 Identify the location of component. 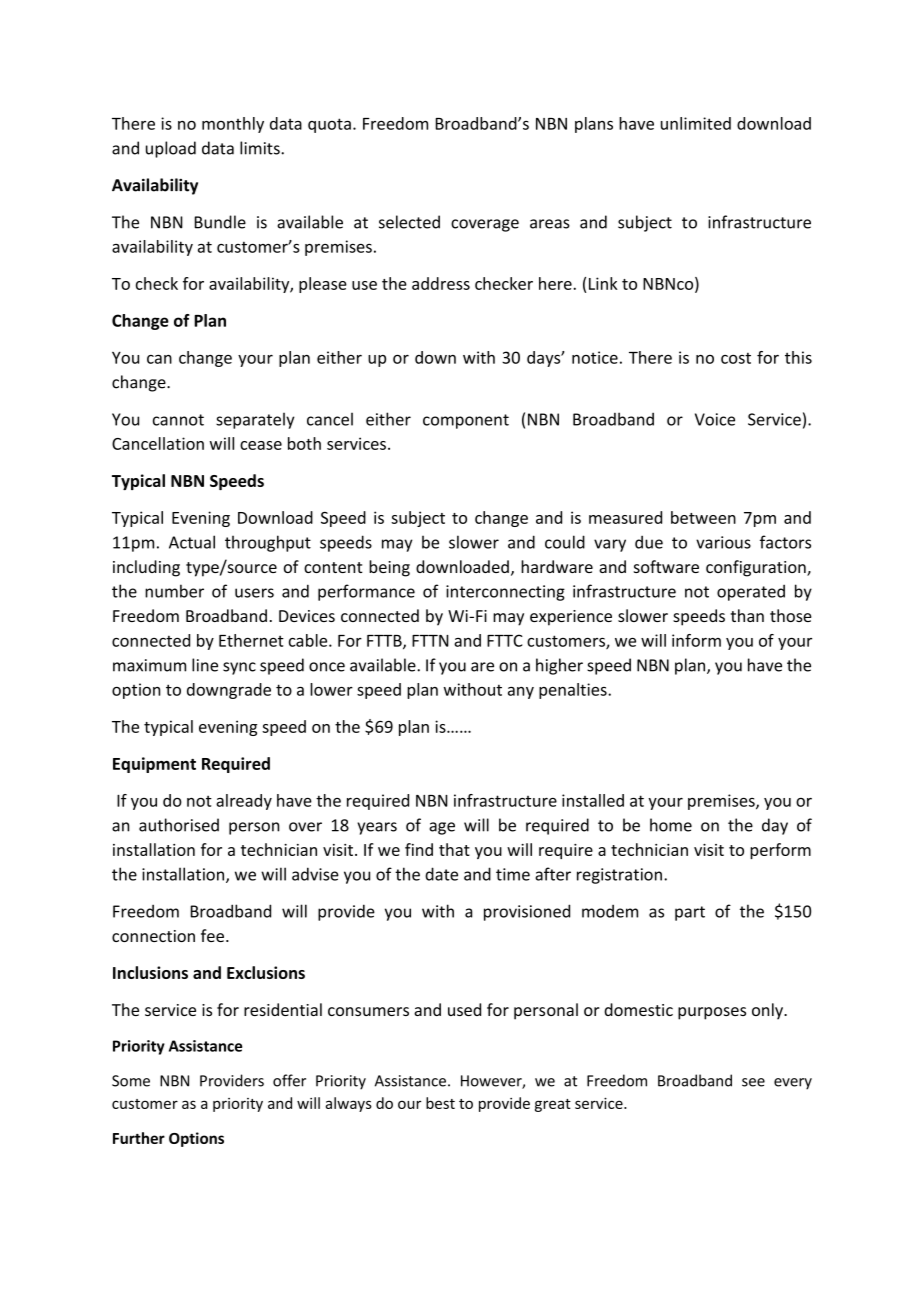
(466, 421).
